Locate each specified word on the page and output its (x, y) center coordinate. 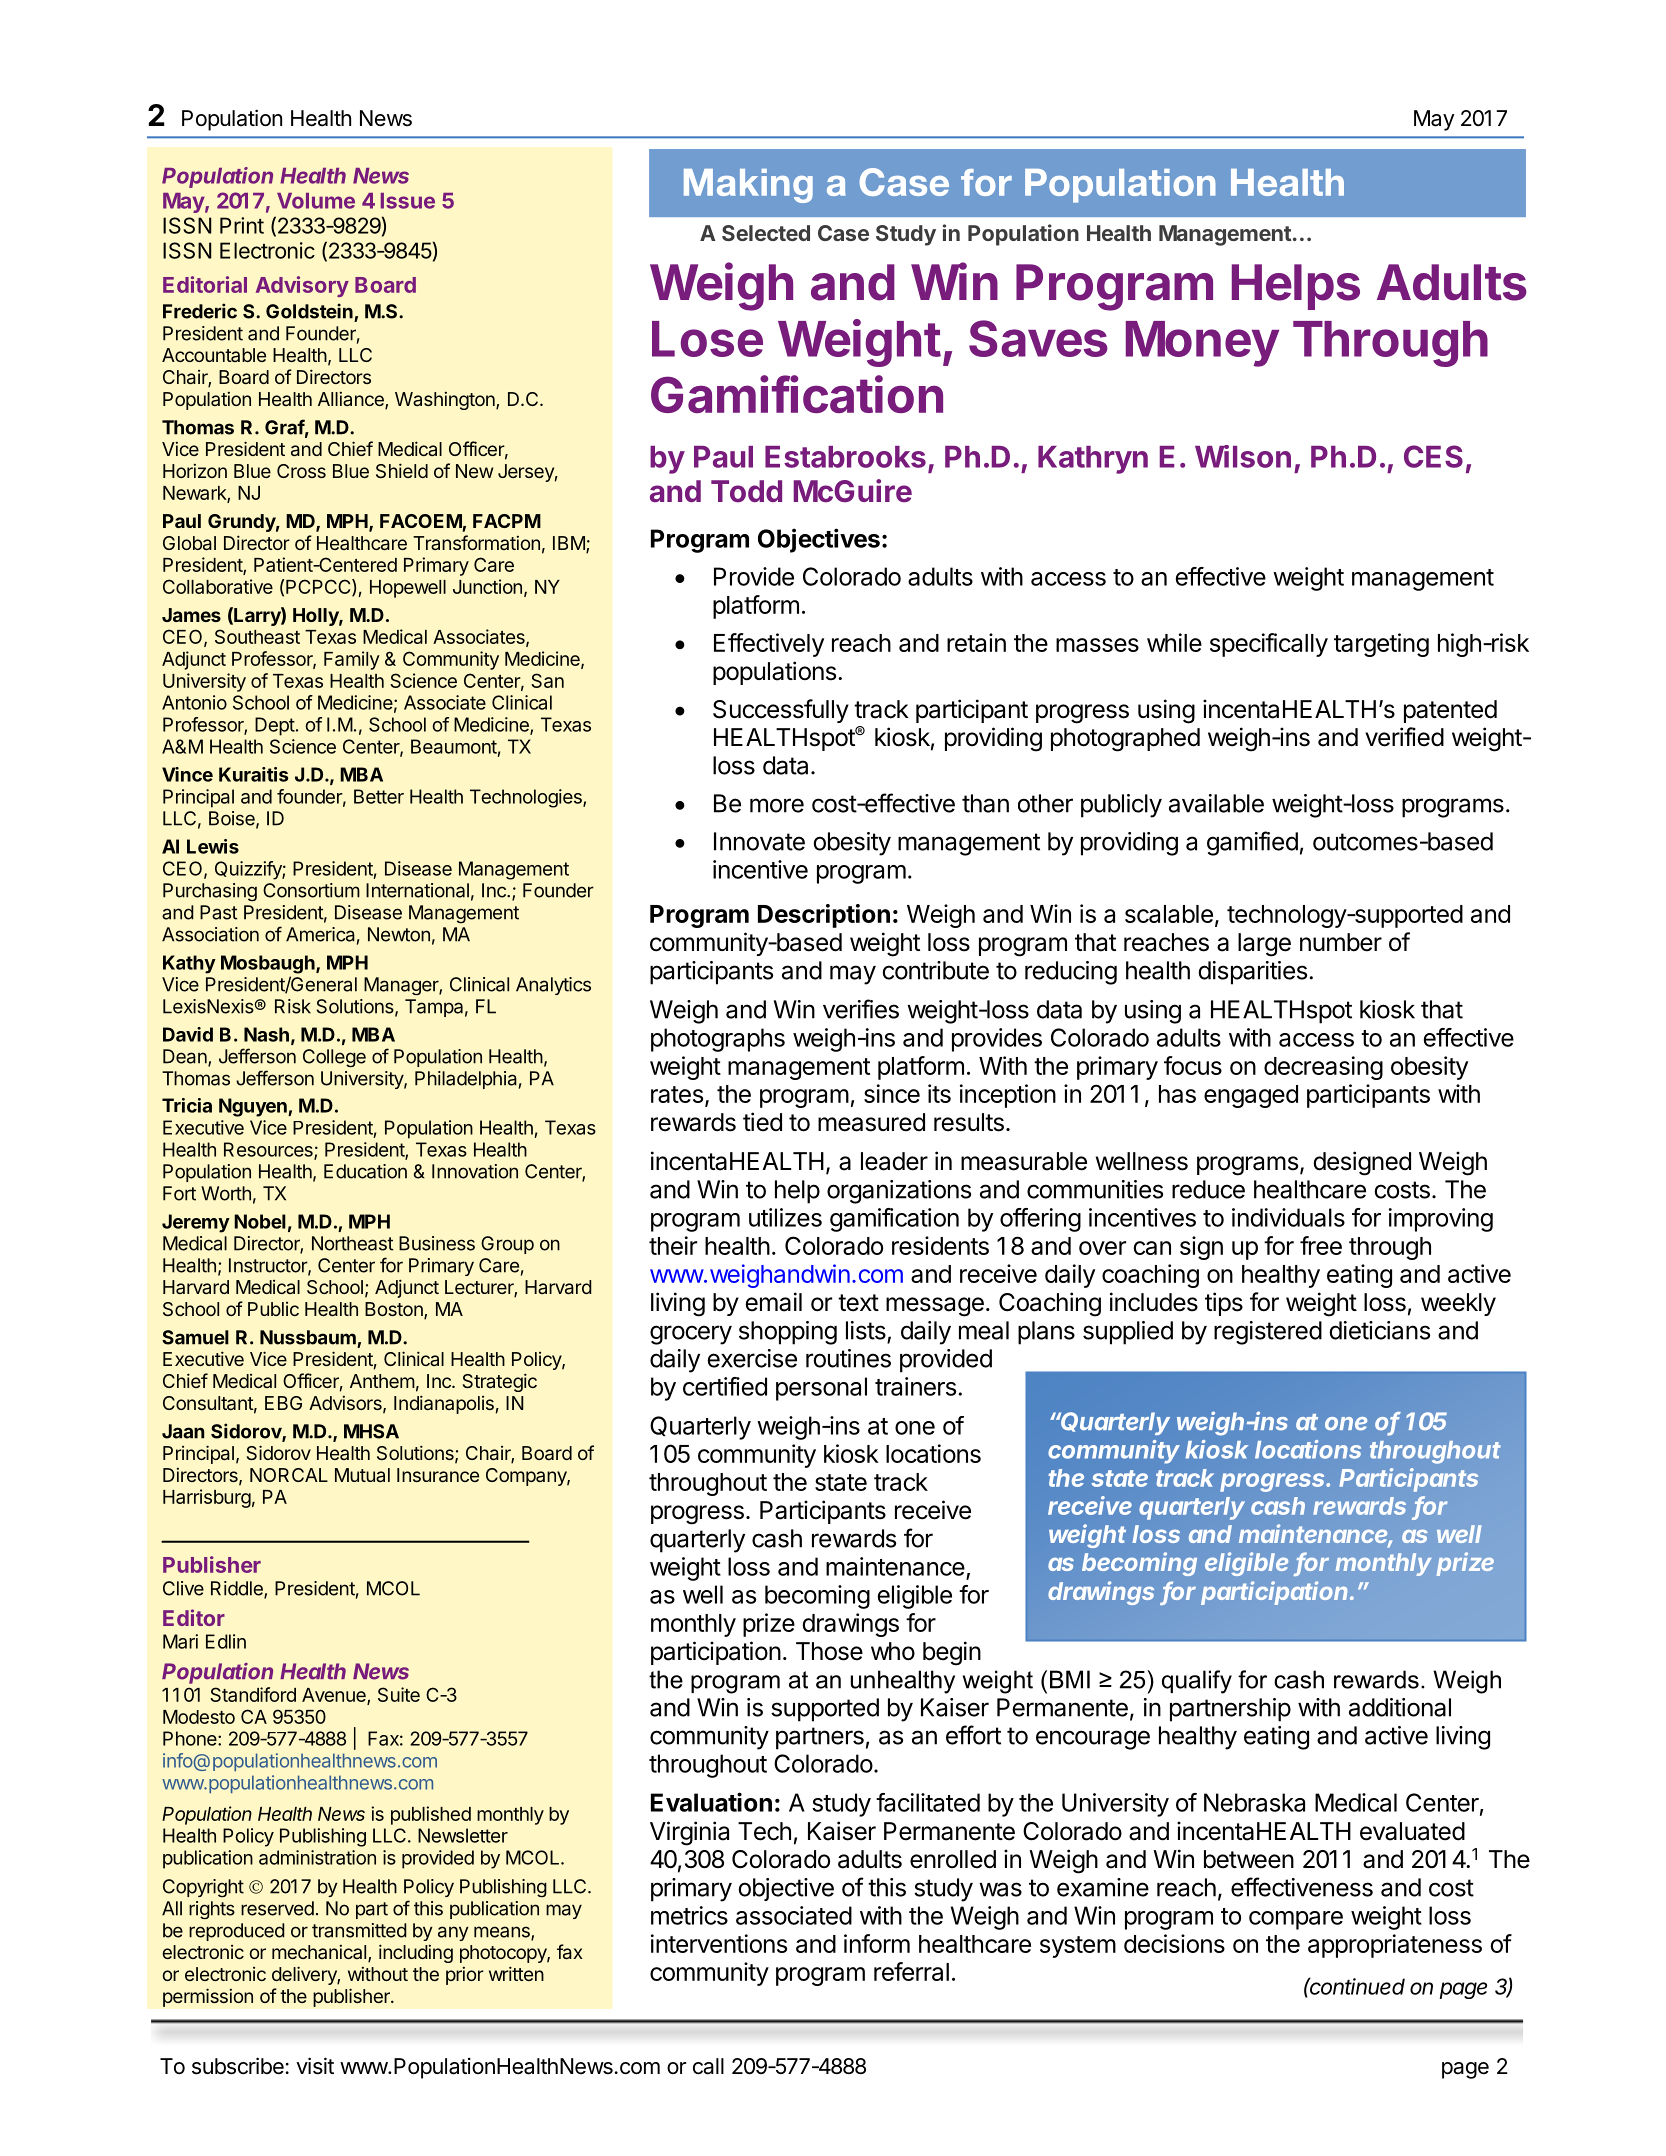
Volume (316, 201)
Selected (766, 233)
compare (1296, 1920)
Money (1202, 344)
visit (315, 2066)
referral (911, 1971)
